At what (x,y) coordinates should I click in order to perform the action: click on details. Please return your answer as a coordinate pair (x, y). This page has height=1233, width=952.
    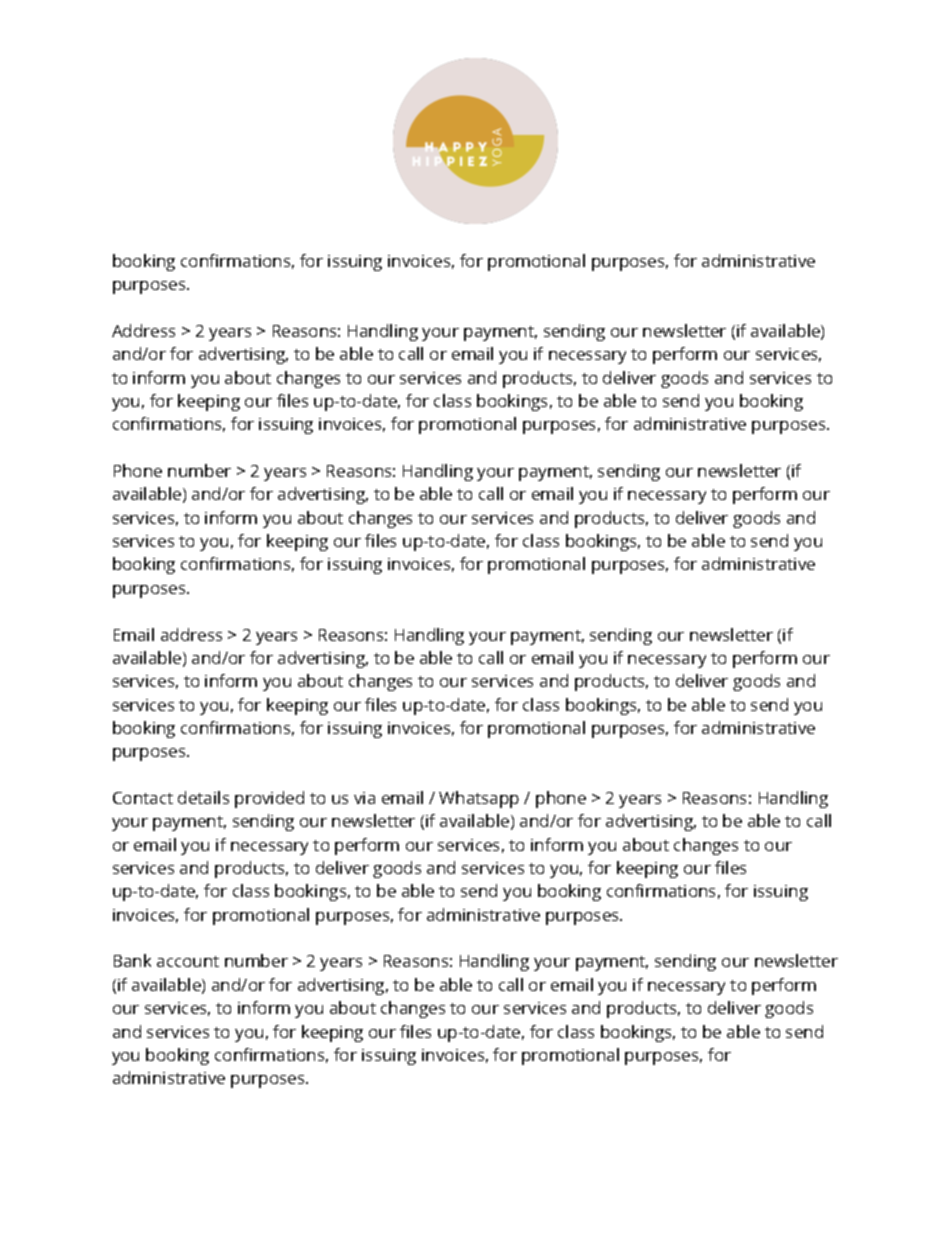
    Looking at the image, I should click on (203, 797).
